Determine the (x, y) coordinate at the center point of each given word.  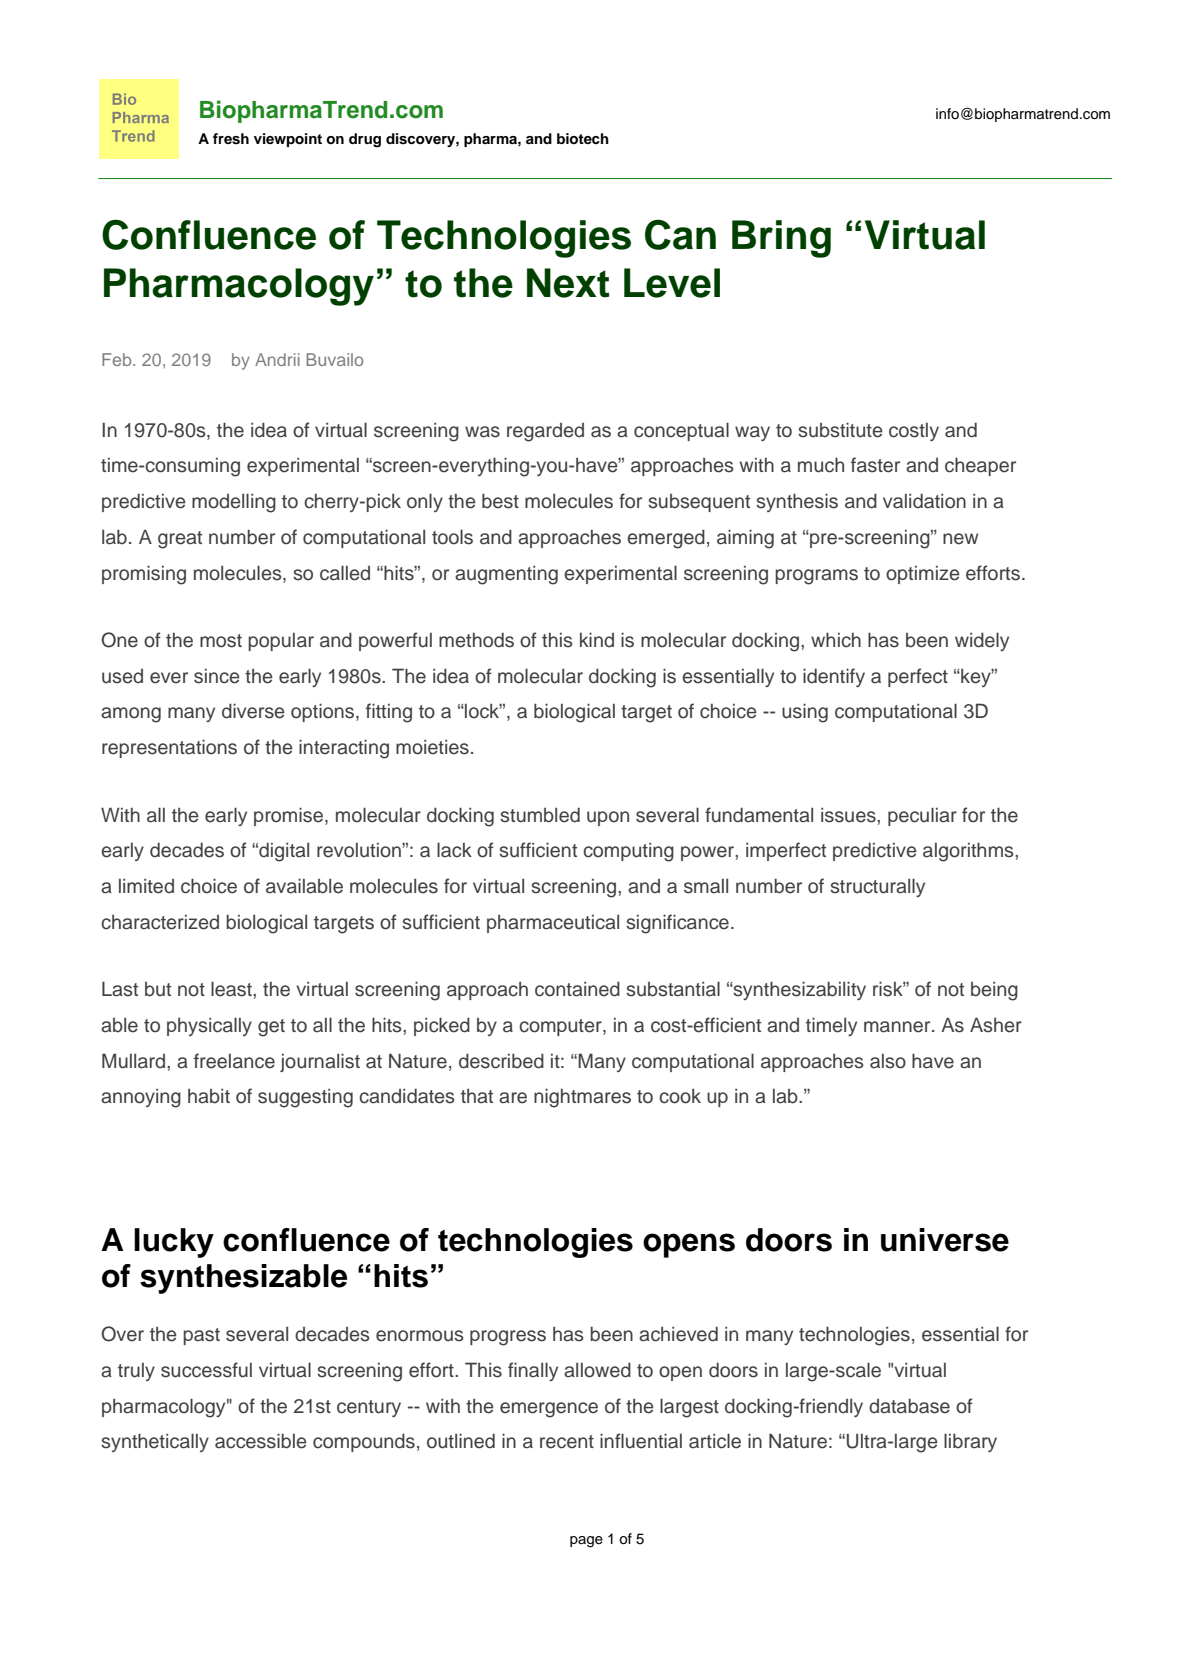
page (586, 1542)
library (970, 1442)
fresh (231, 139)
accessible (261, 1441)
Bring (781, 239)
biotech (583, 138)
